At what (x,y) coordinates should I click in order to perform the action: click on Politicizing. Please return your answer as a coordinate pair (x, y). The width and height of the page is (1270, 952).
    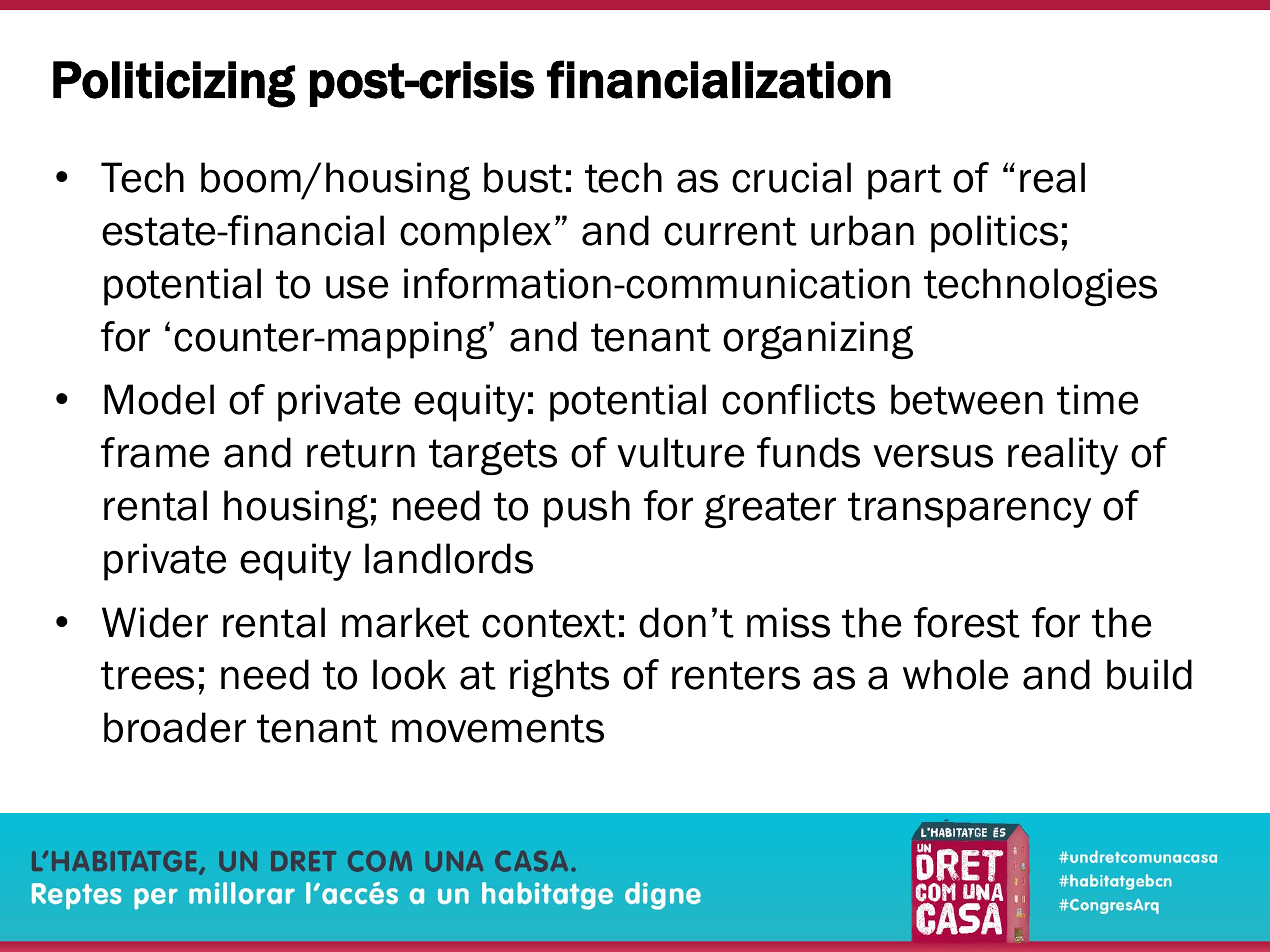
    Looking at the image, I should click on (174, 84).
